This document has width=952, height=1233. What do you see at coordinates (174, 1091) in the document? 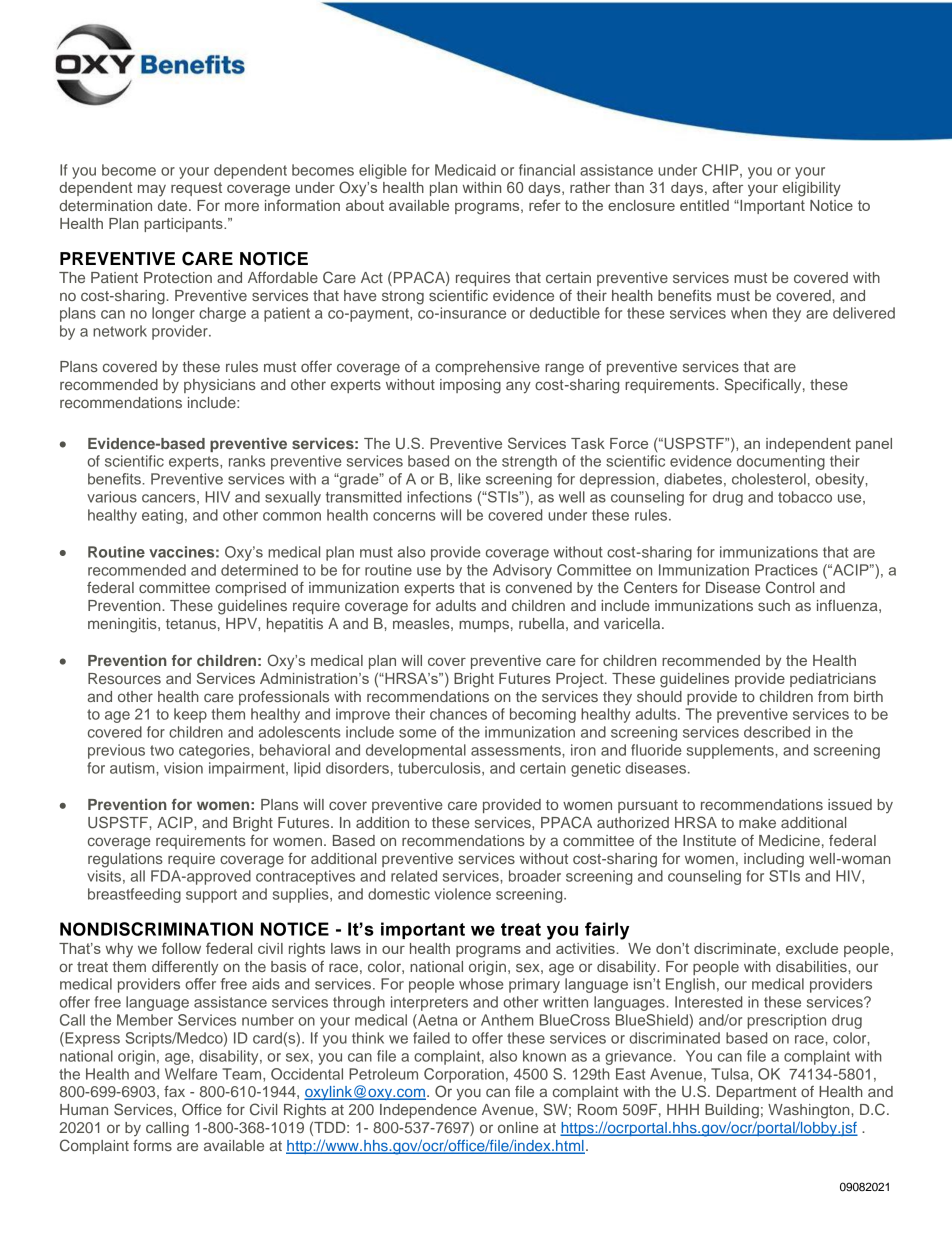
I see `fax` at bounding box center [174, 1091].
